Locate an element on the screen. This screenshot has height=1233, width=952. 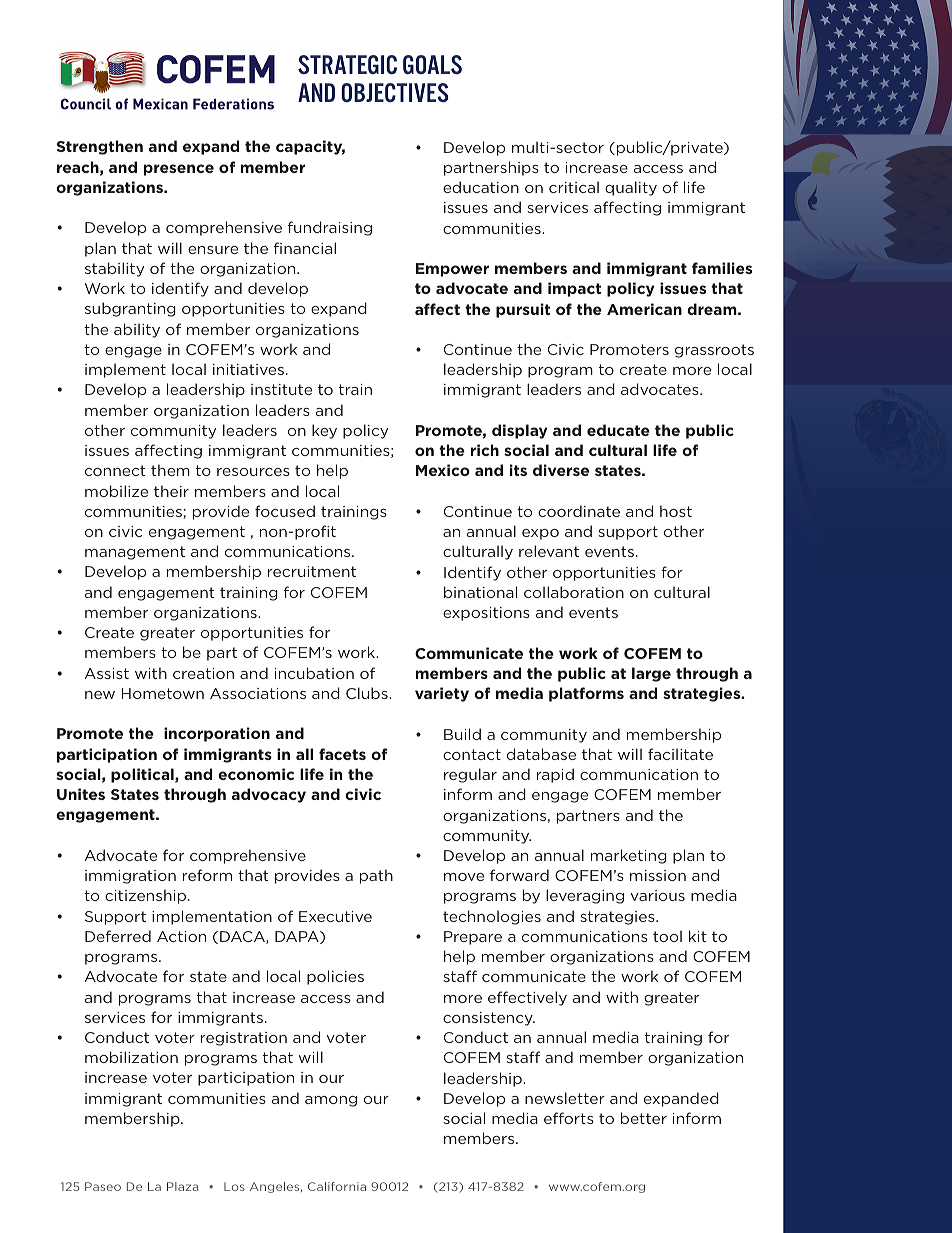
regular is located at coordinates (470, 775).
